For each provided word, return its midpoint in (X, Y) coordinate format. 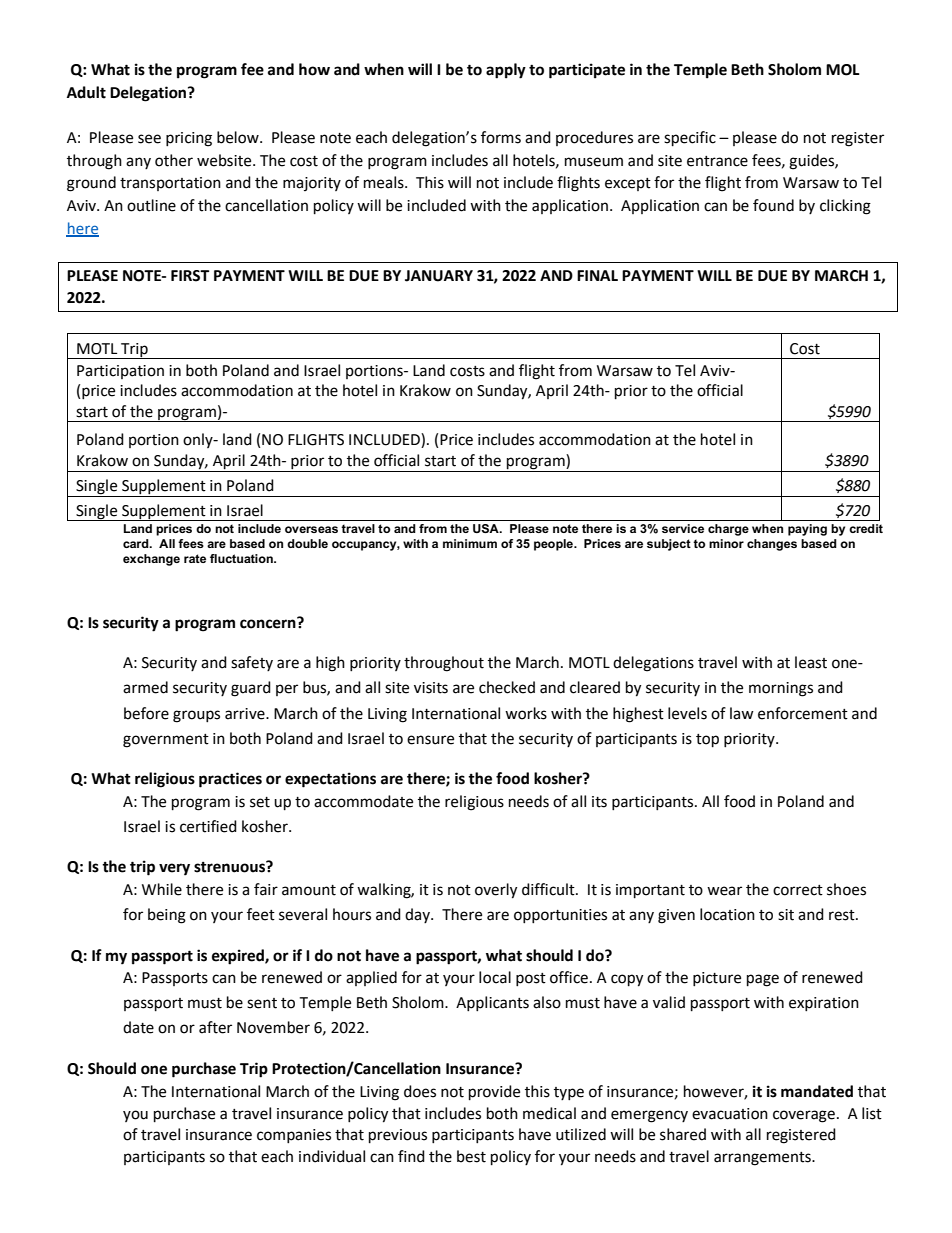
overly (496, 891)
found (773, 205)
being (167, 916)
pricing (189, 139)
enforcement (803, 713)
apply (506, 71)
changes (772, 545)
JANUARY (439, 276)
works (526, 713)
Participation (120, 372)
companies (294, 1136)
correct (798, 890)
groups (196, 716)
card (137, 543)
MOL (843, 70)
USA (487, 528)
